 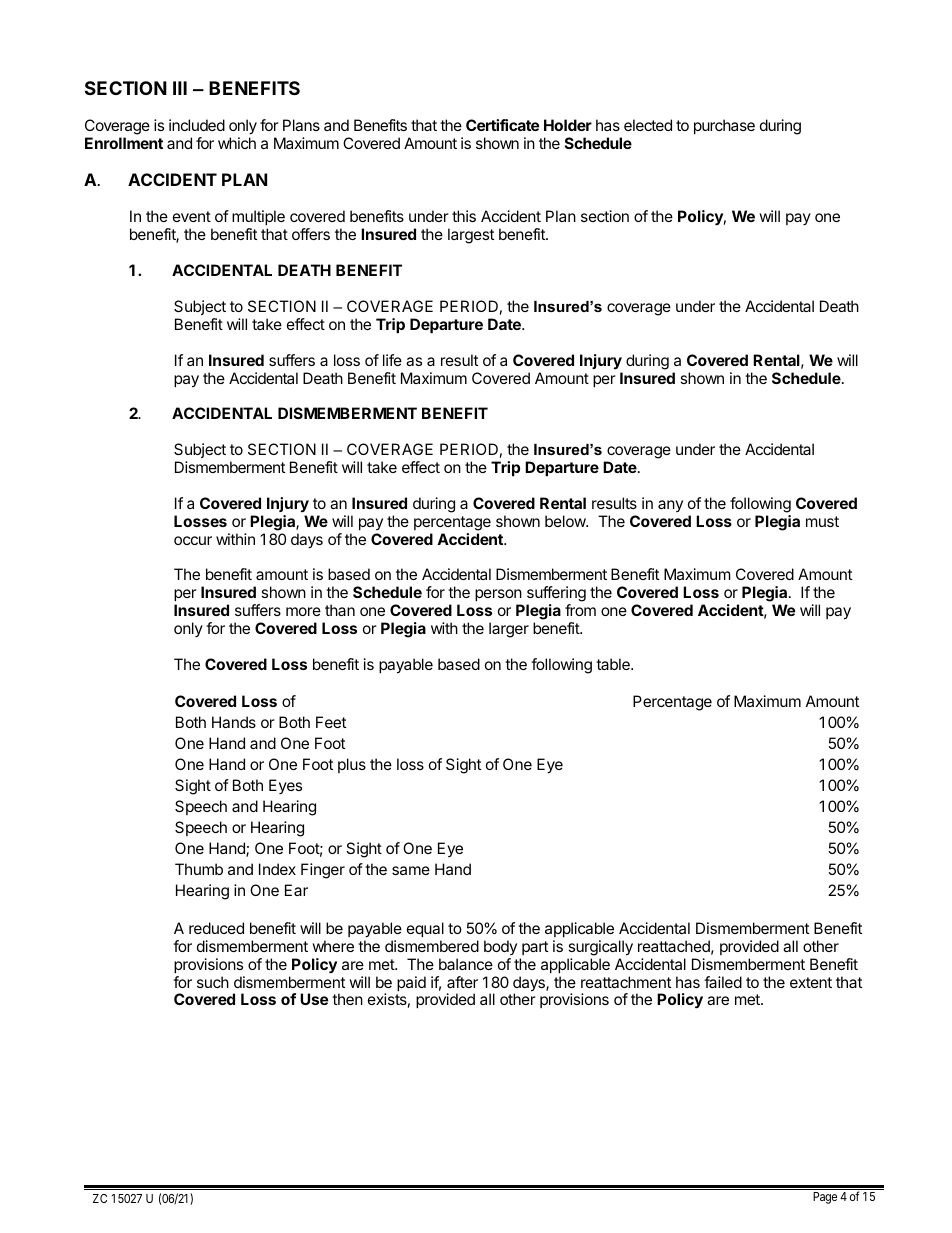 I want to click on plus, so click(x=352, y=765).
